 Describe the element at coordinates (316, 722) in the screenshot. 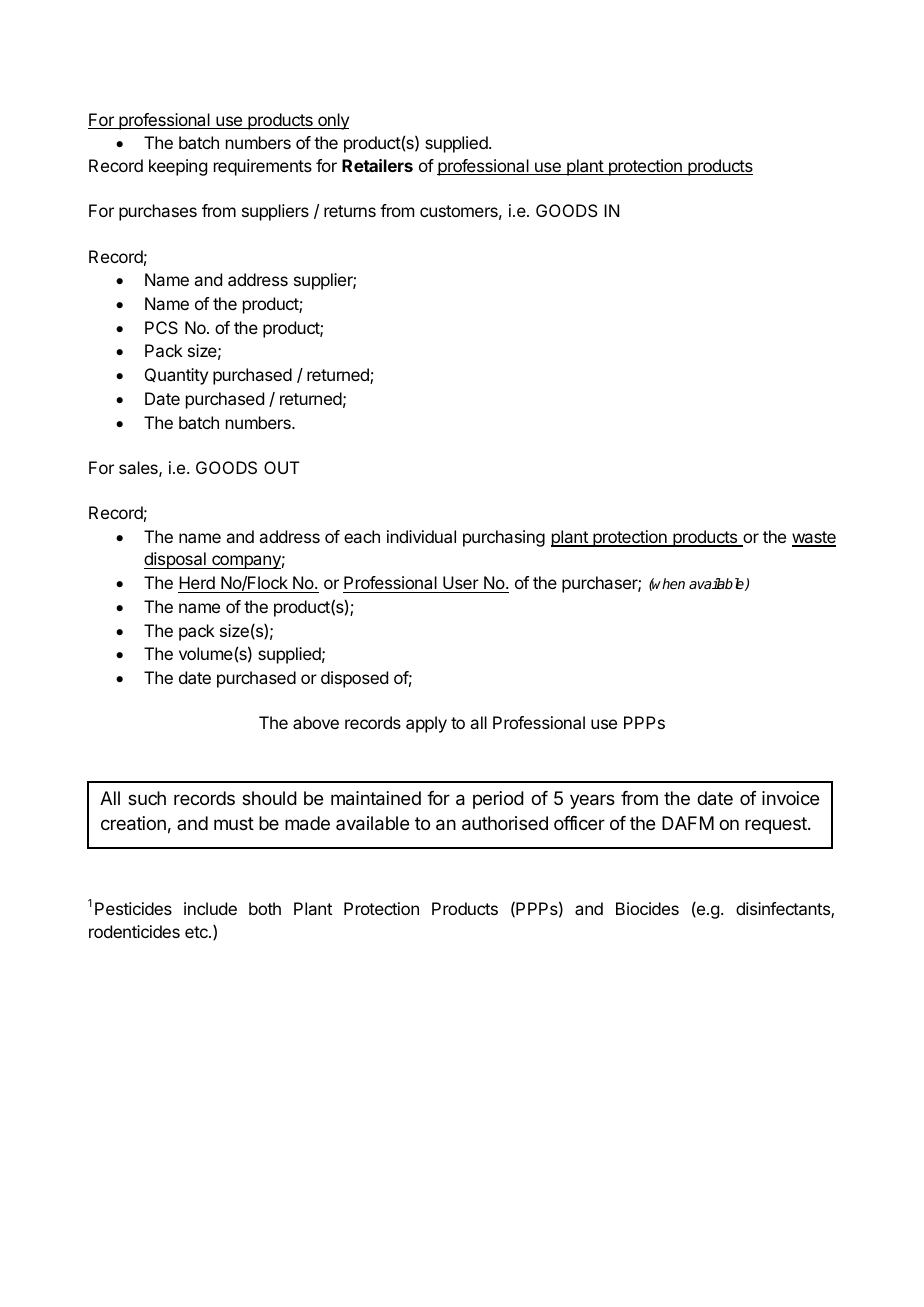

I see `above` at that location.
